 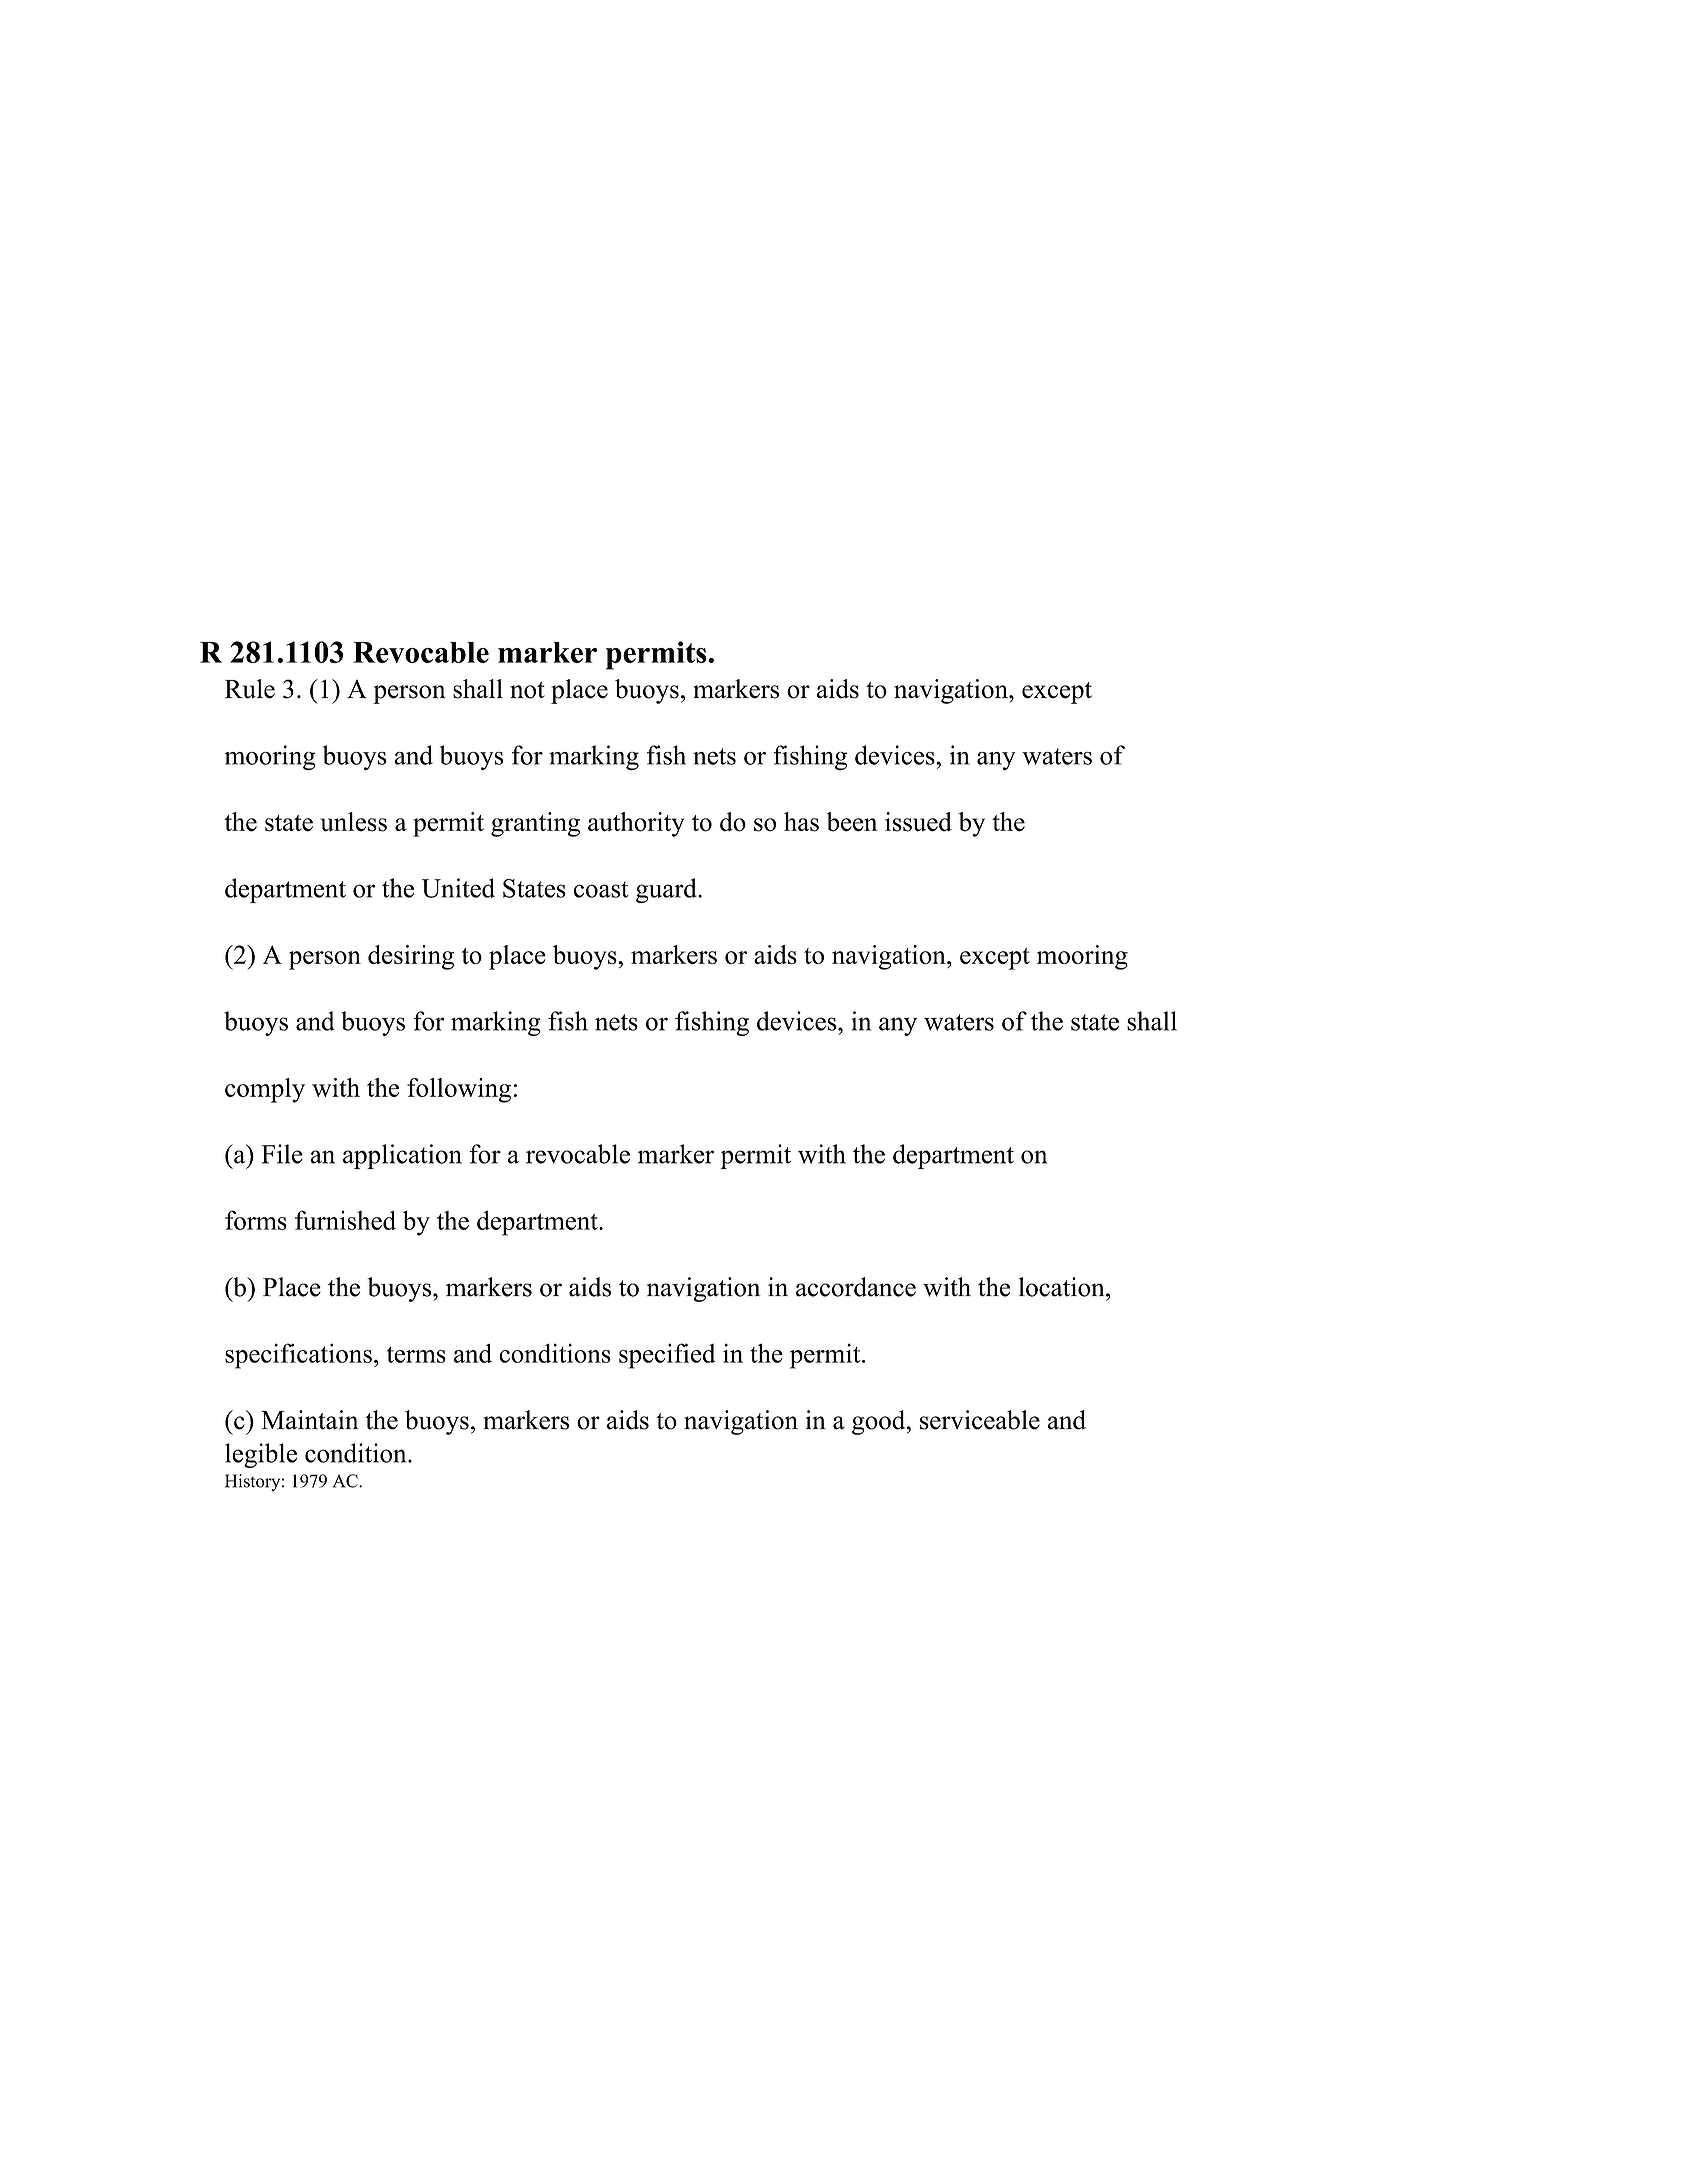 What do you see at coordinates (852, 822) in the screenshot?
I see `been` at bounding box center [852, 822].
